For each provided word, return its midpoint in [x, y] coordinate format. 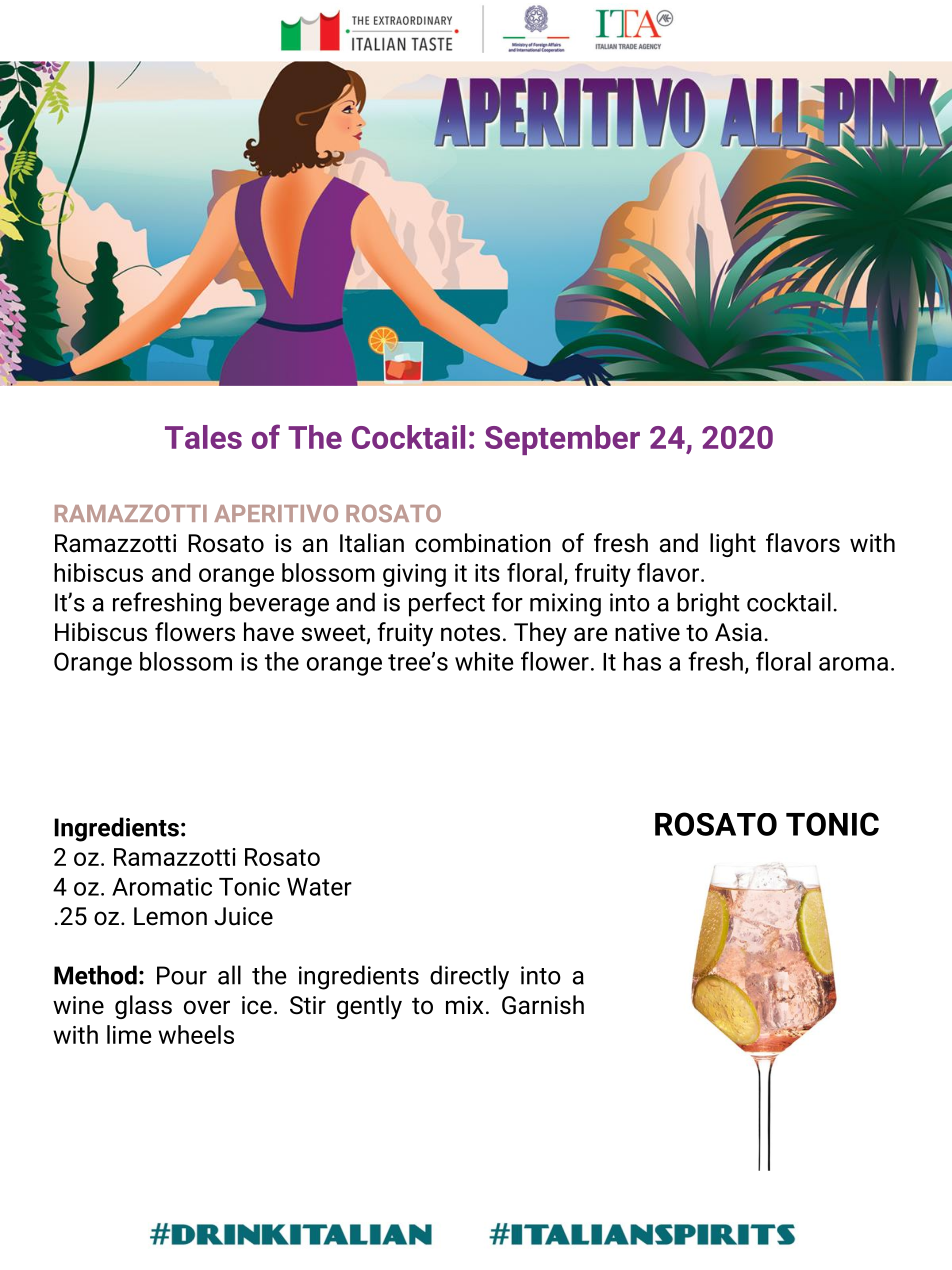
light [733, 545]
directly [469, 977]
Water [319, 887]
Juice [243, 916]
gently [369, 1007]
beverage [279, 604]
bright [708, 604]
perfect [447, 604]
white [484, 661]
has [642, 661]
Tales [203, 437]
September [562, 440]
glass [143, 1007]
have [269, 632]
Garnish [543, 1005]
